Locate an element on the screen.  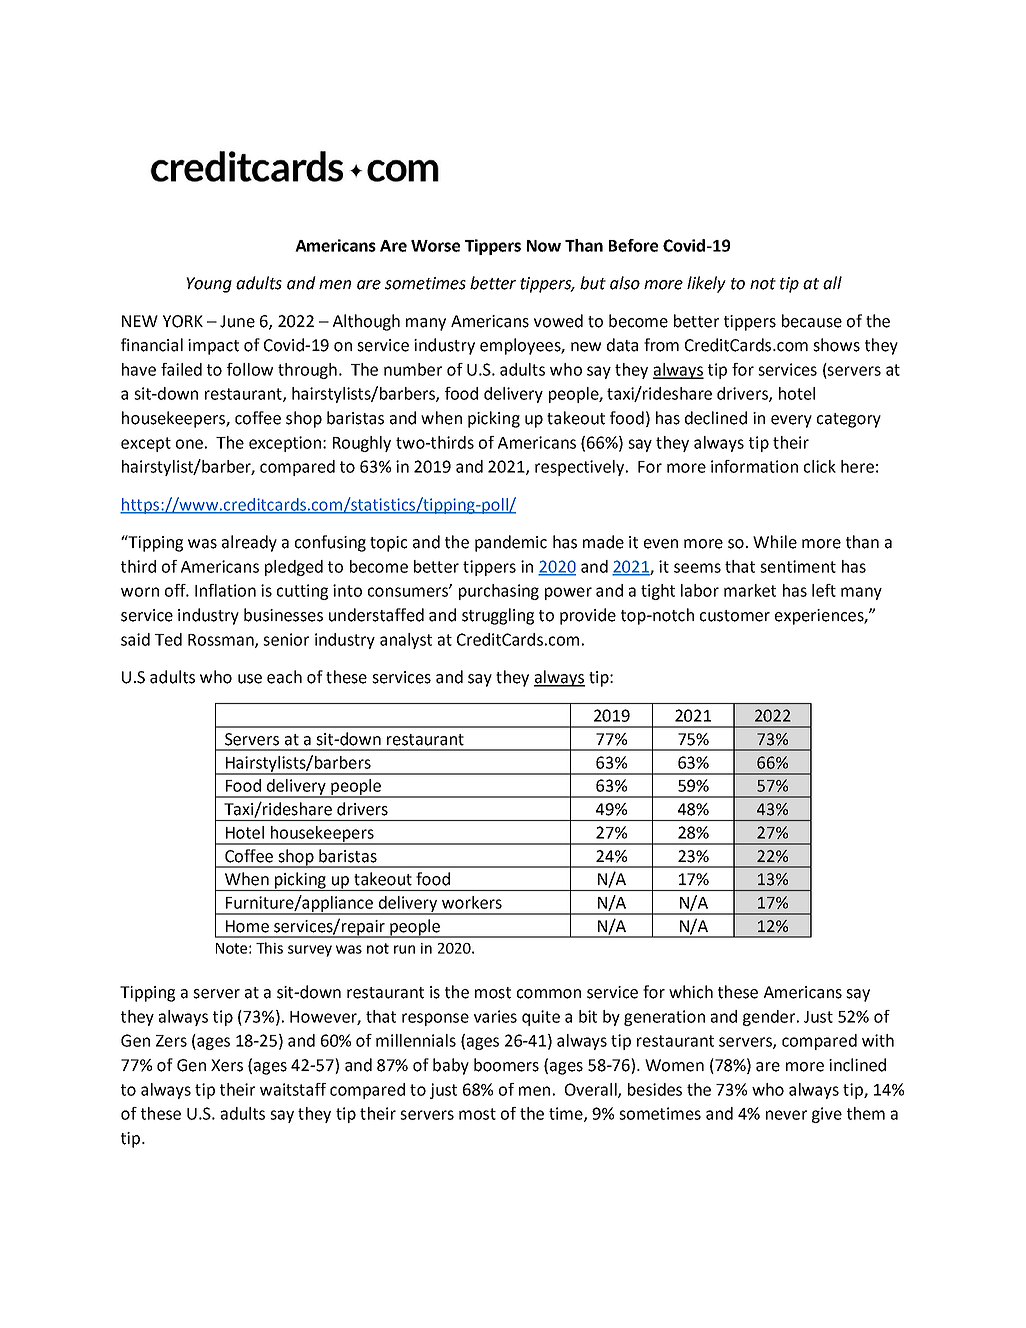
each is located at coordinates (284, 677).
